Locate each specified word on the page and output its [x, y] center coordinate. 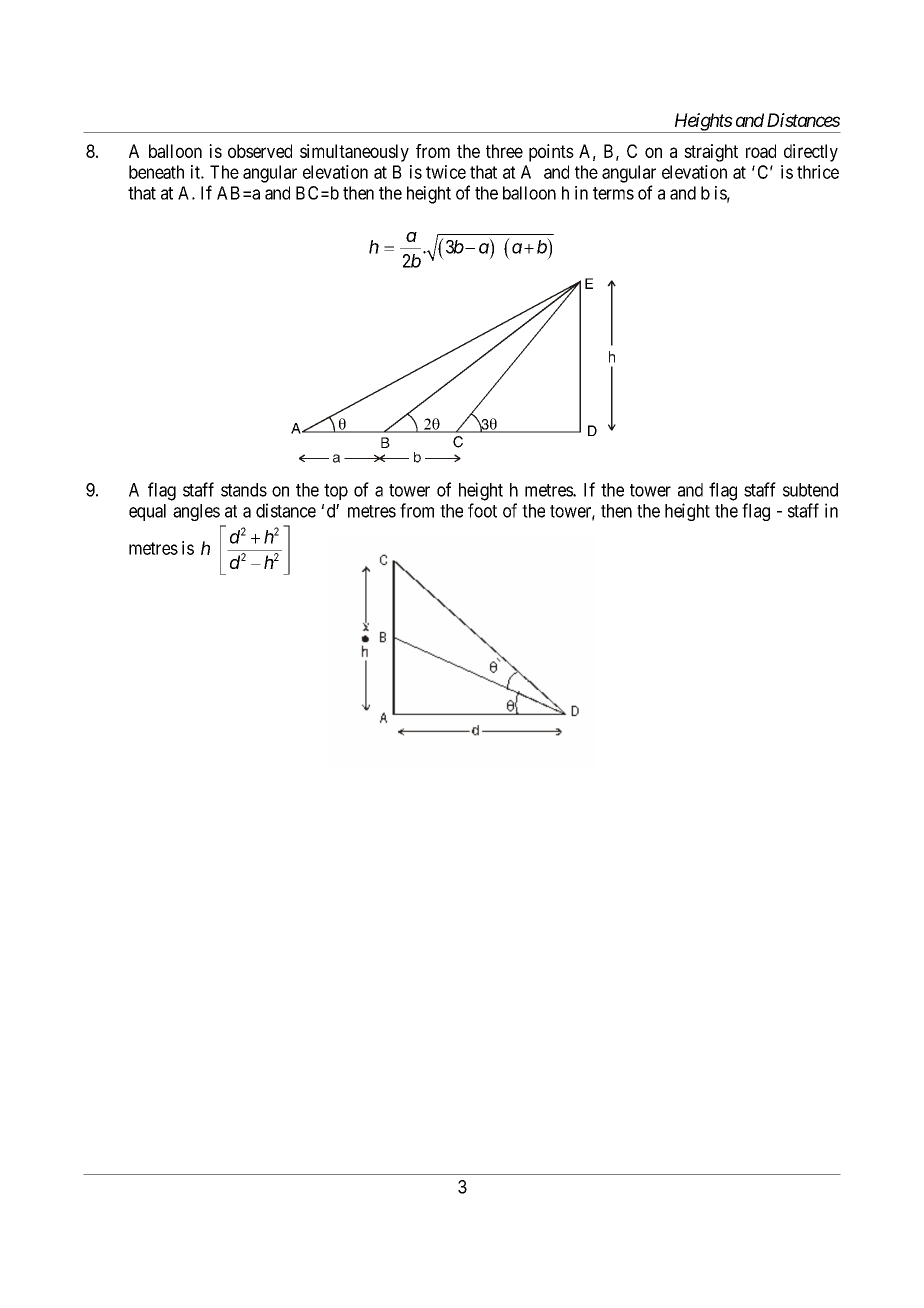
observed [260, 151]
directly [811, 153]
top [336, 492]
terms [613, 193]
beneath [156, 172]
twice [446, 172]
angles [196, 512]
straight [711, 153]
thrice [818, 172]
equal [147, 512]
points [551, 153]
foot [482, 510]
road [761, 151]
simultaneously [354, 153]
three [504, 151]
